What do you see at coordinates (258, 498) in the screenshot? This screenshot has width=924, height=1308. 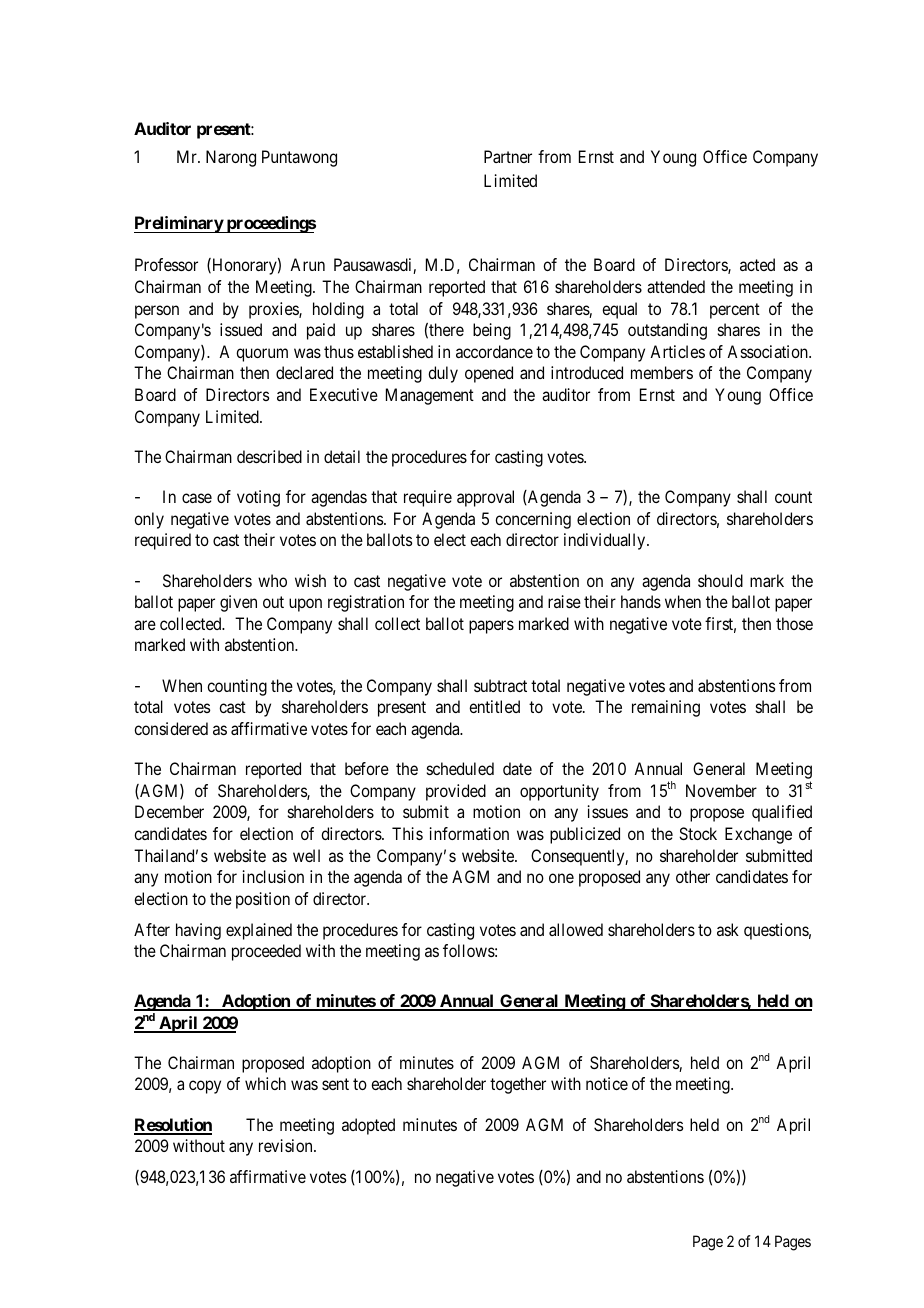 I see `voting` at bounding box center [258, 498].
